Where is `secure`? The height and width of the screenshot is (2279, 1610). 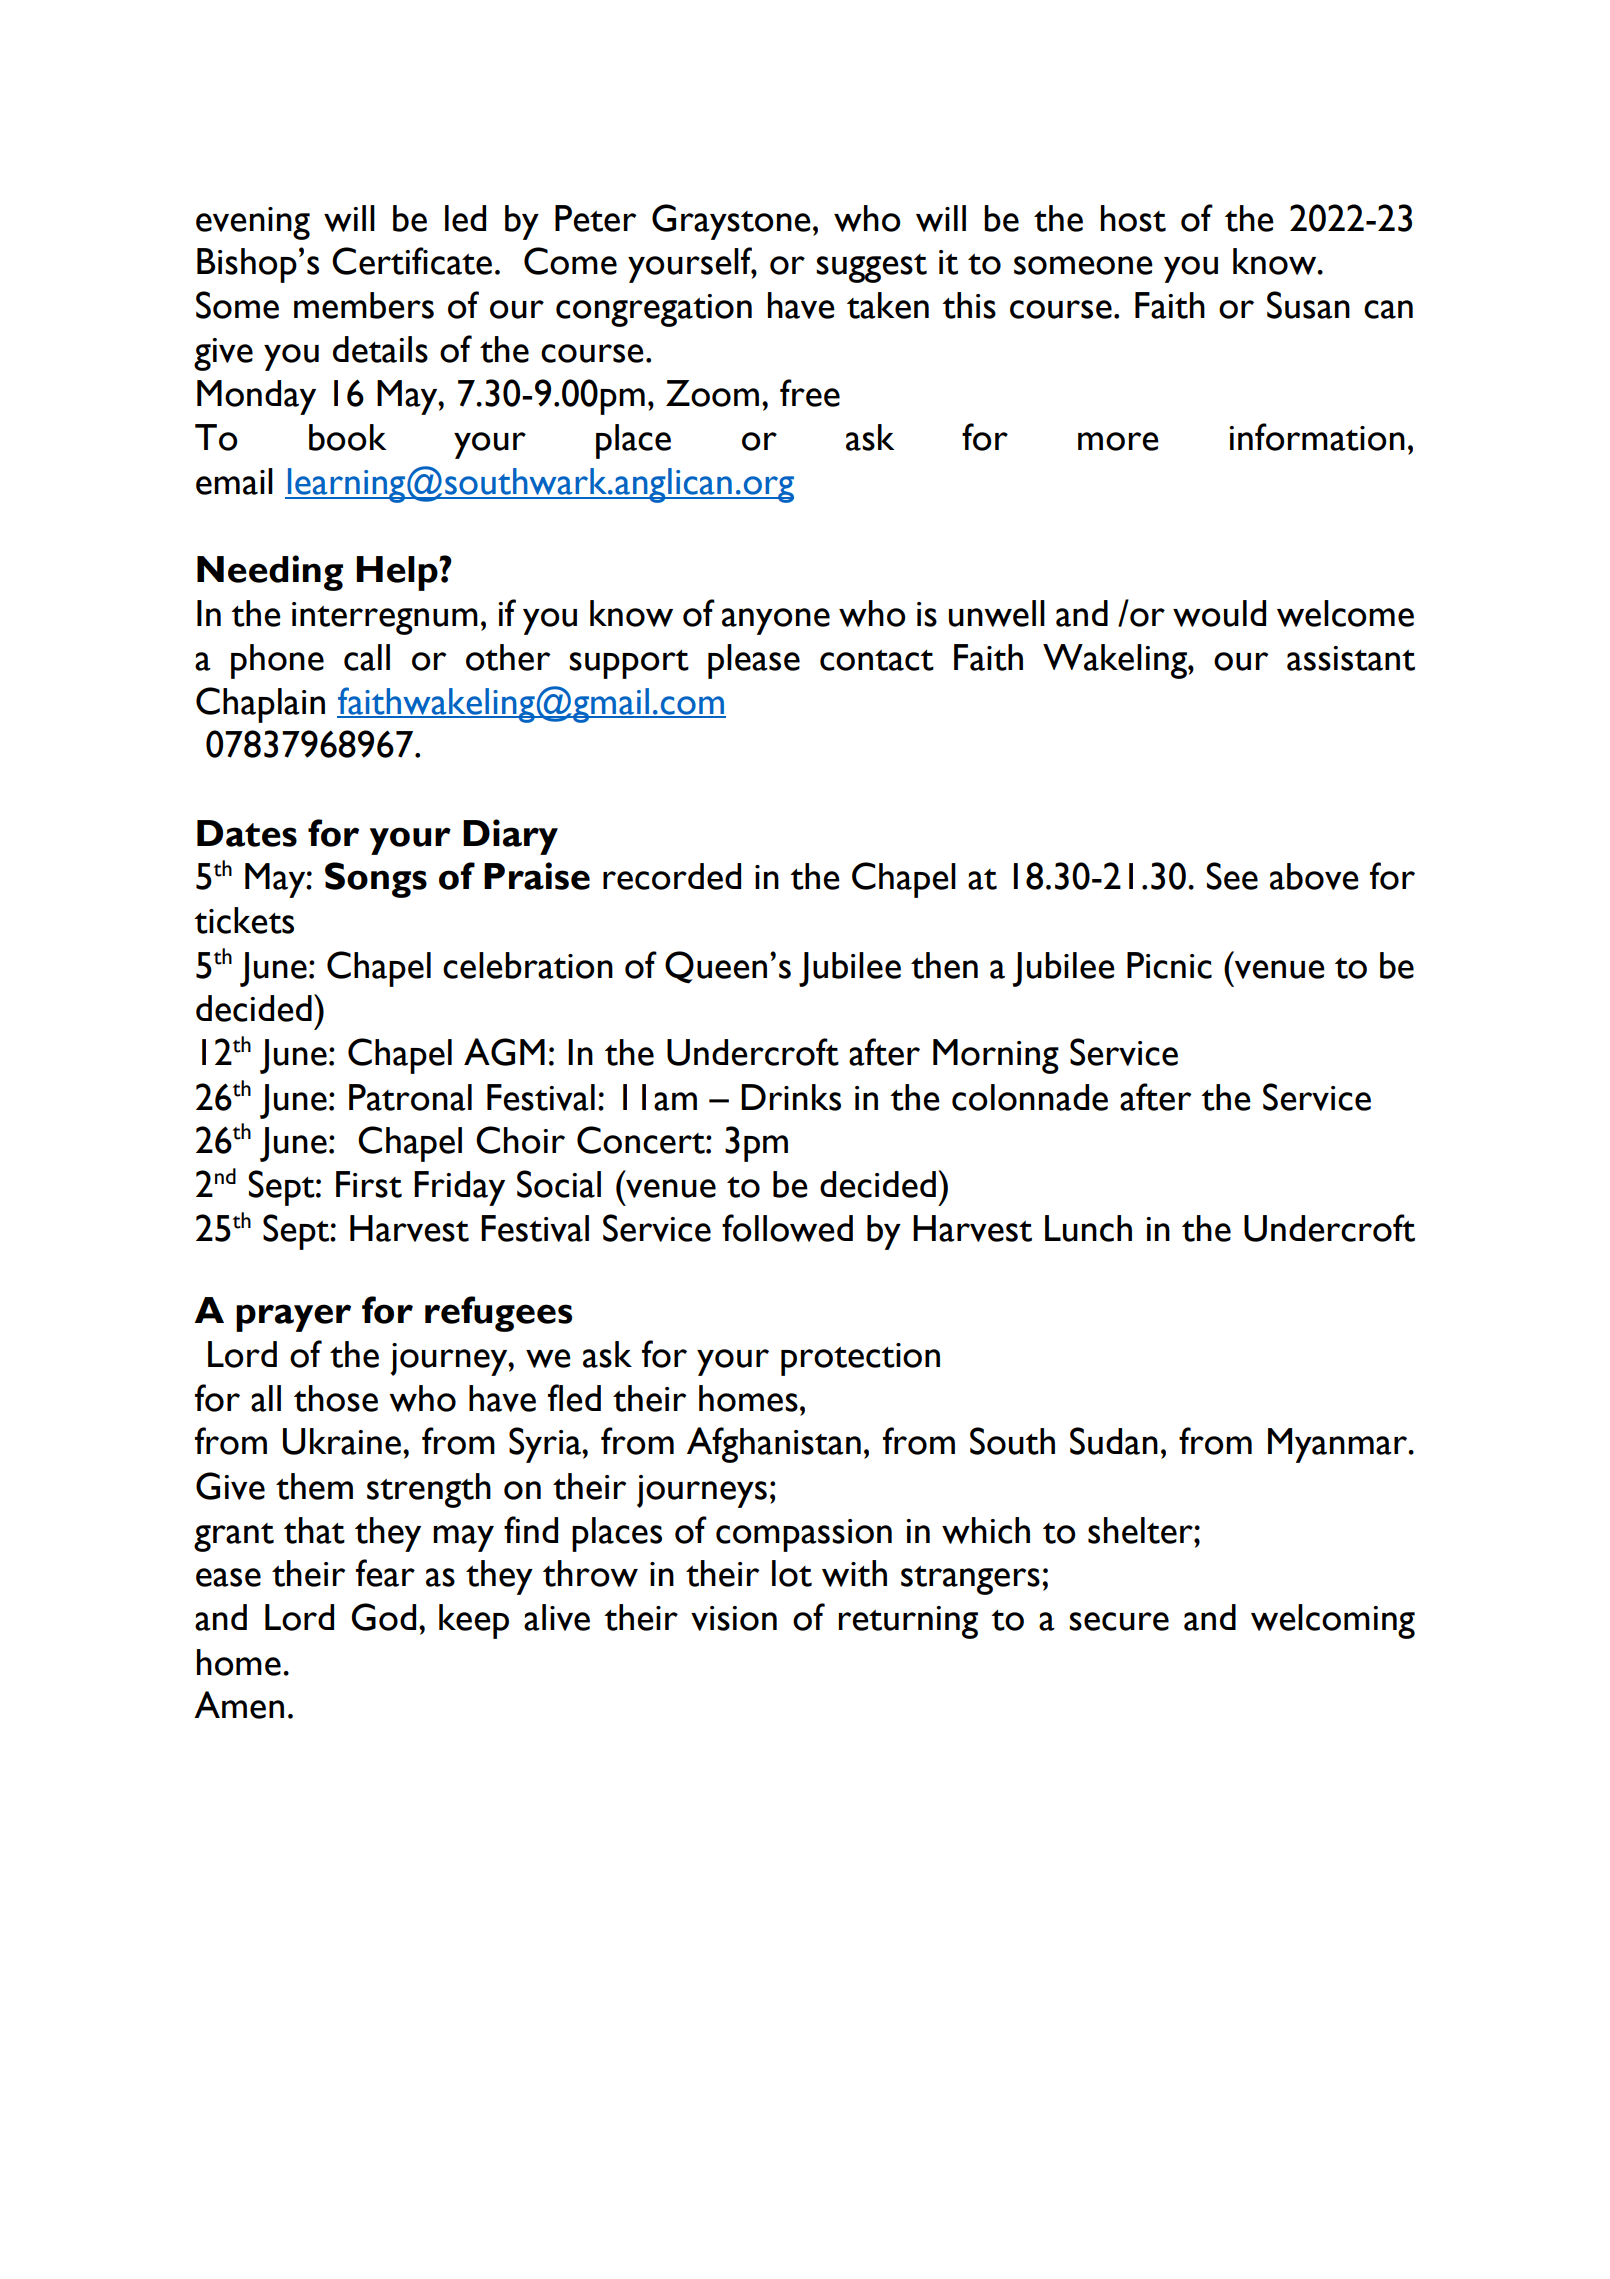
secure is located at coordinates (1119, 1621).
